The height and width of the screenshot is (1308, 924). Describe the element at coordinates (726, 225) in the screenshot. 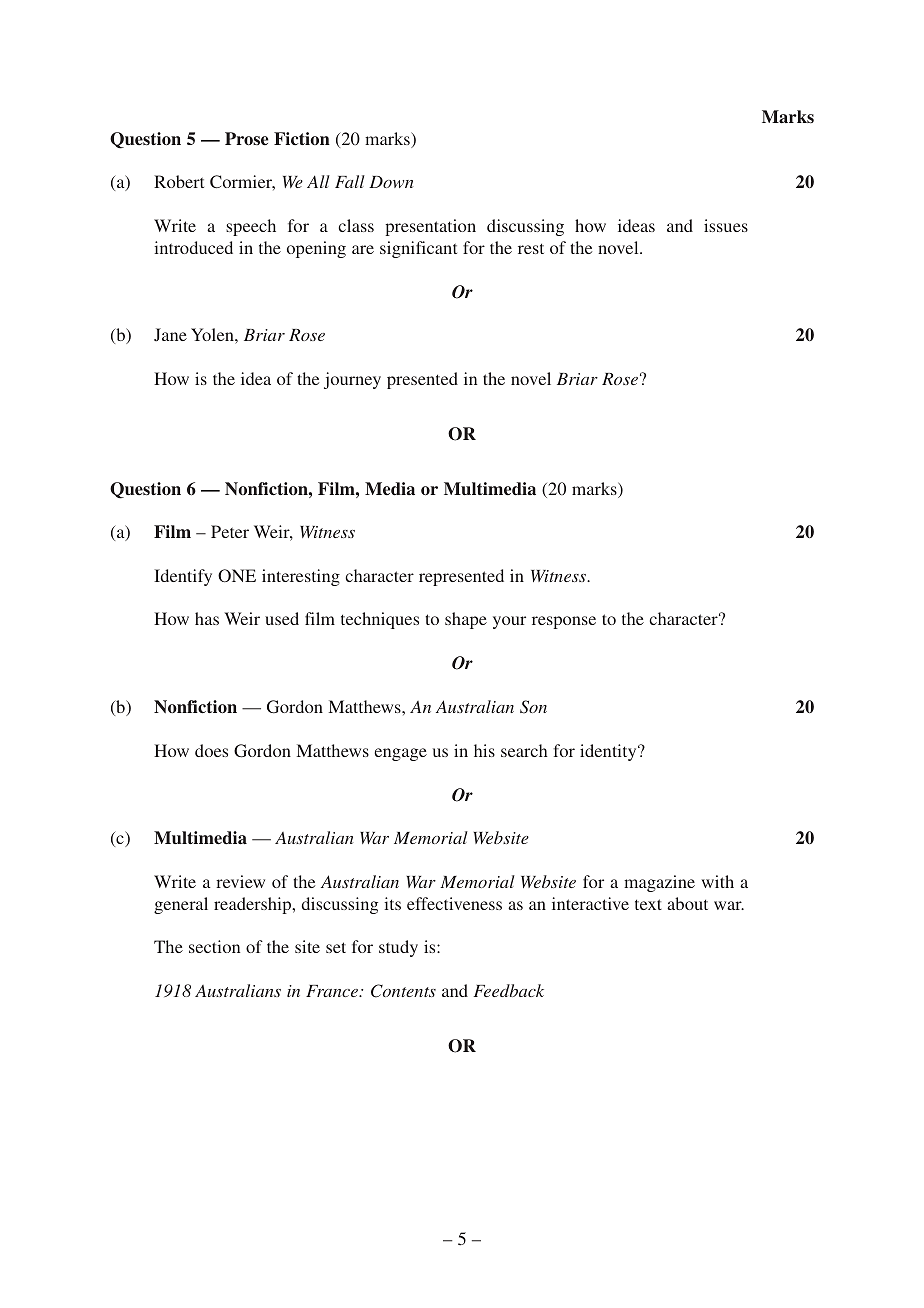

I see `issues` at that location.
